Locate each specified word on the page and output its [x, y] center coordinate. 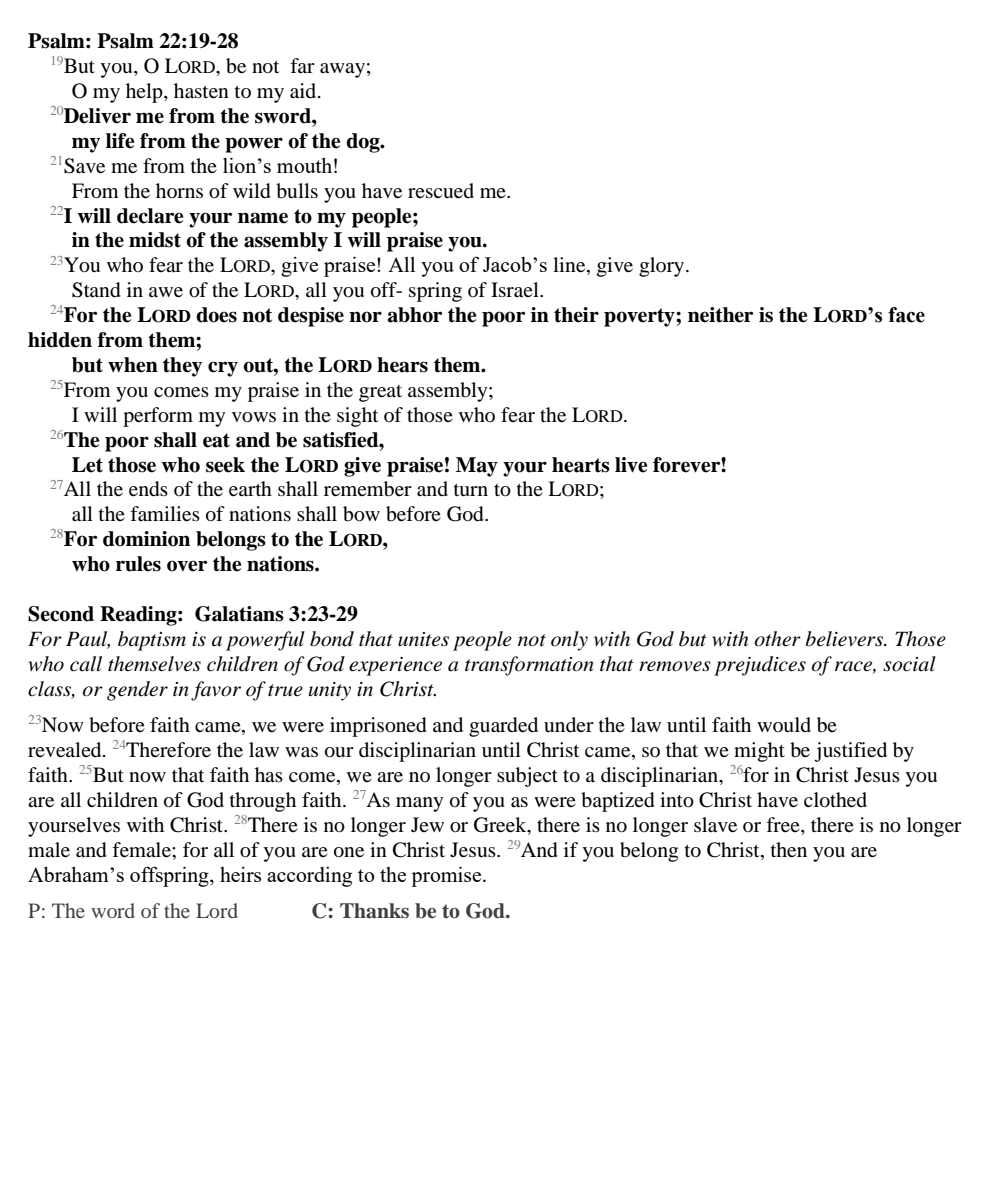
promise [447, 876]
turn [471, 490]
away [342, 70]
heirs [240, 874]
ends [148, 489]
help [145, 93]
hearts [581, 465]
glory [663, 267]
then [789, 850]
